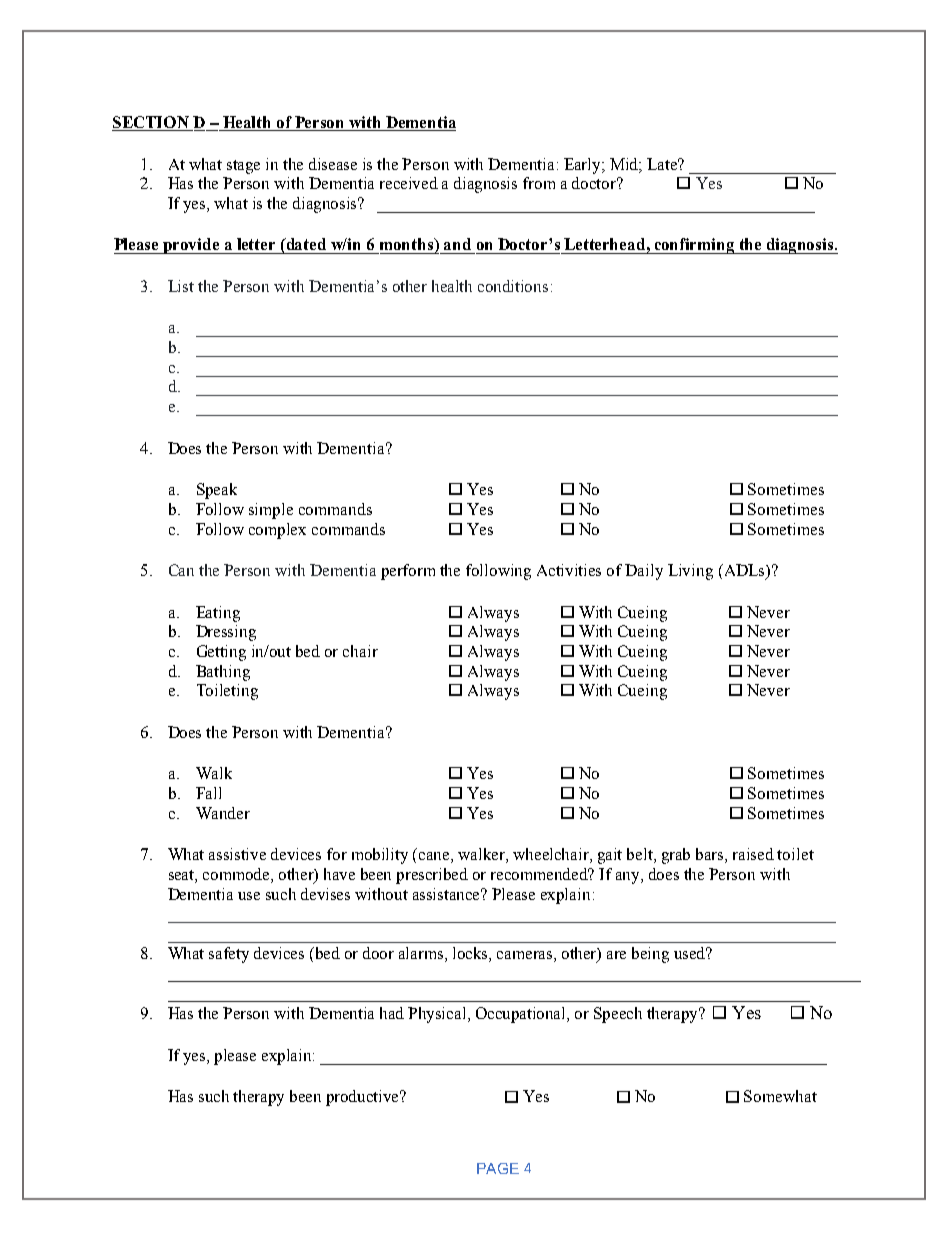  Describe the element at coordinates (690, 572) in the screenshot. I see `Living` at that location.
